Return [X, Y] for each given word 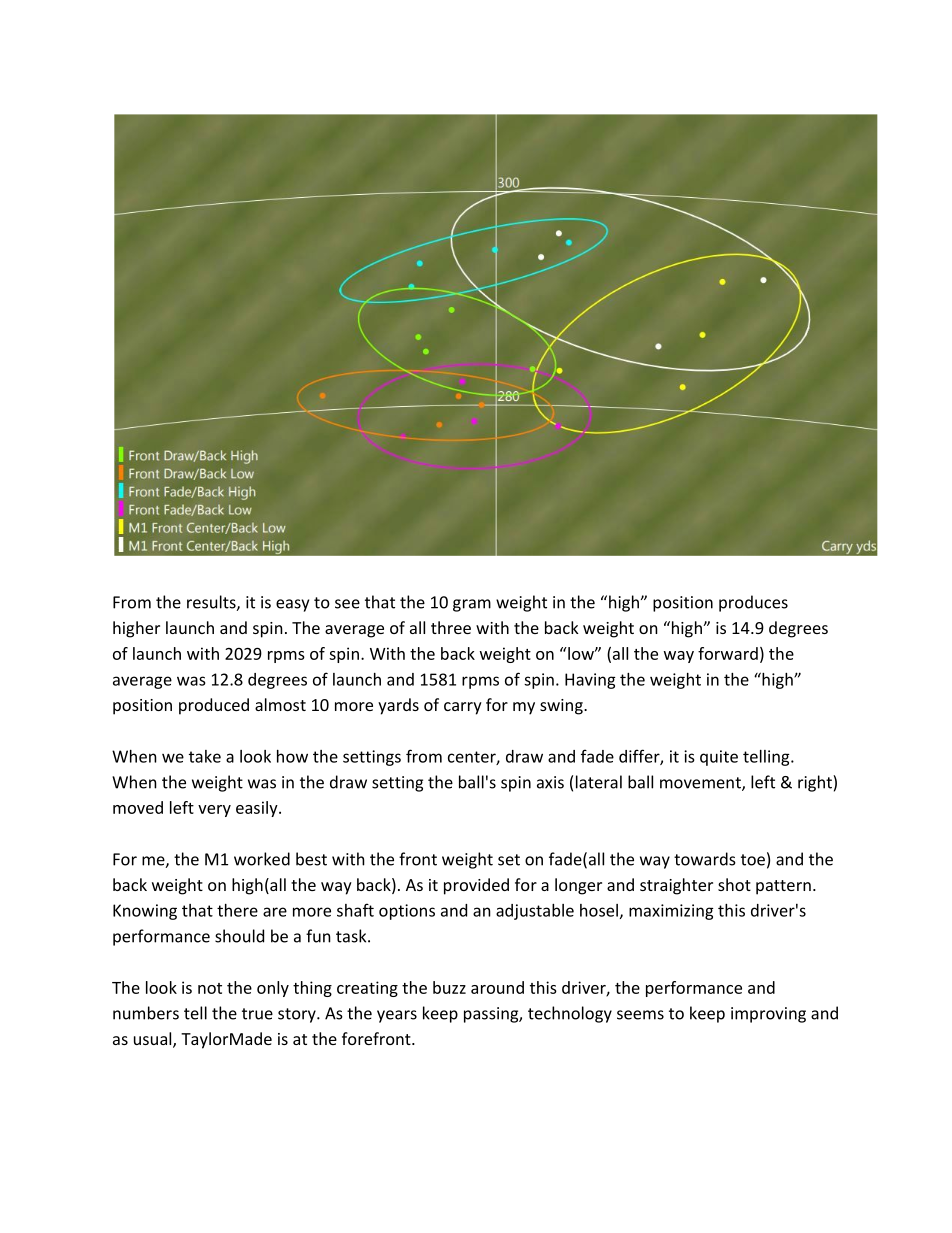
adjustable [535, 912]
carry [463, 708]
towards [705, 859]
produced [214, 706]
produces [753, 603]
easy [292, 605]
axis [550, 782]
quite [719, 758]
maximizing [671, 912]
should [239, 936]
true [257, 1014]
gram [472, 605]
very [214, 811]
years [397, 1016]
